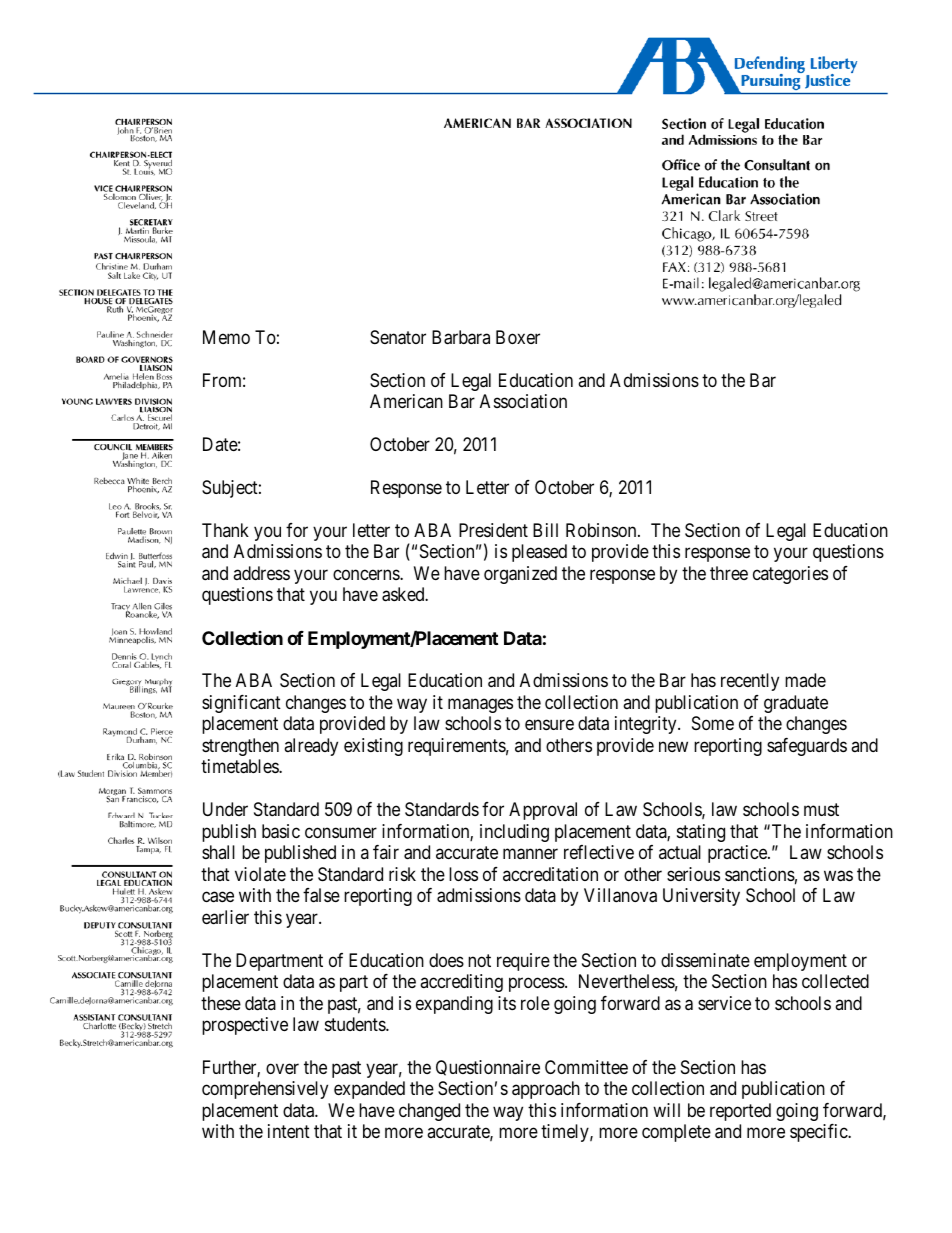 Image resolution: width=952 pixels, height=1233 pixels. I want to click on approach, so click(546, 1090).
